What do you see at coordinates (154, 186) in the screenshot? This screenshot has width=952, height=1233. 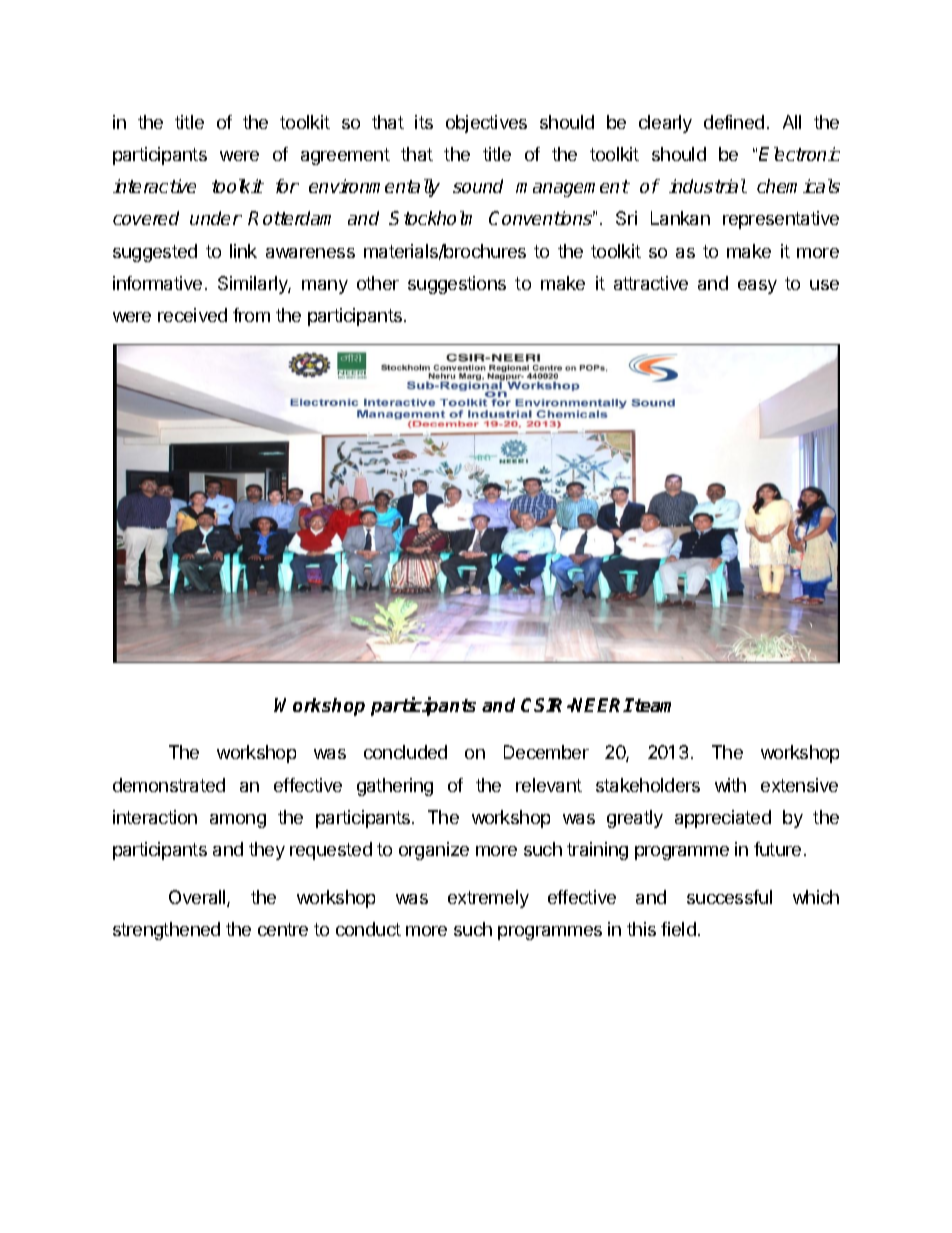 I see `interactive` at bounding box center [154, 186].
